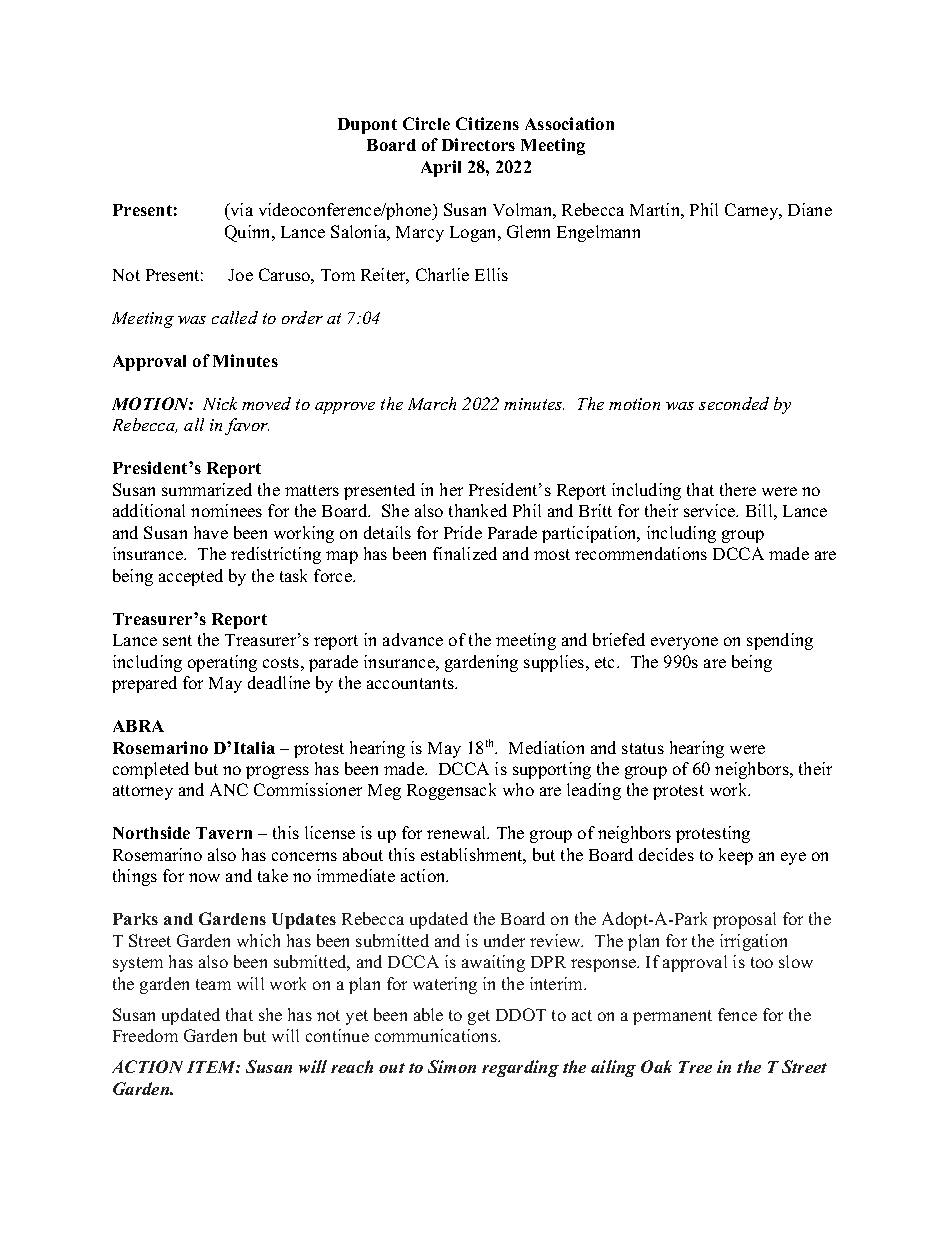 The width and height of the screenshot is (952, 1233). I want to click on Tavern, so click(224, 833).
